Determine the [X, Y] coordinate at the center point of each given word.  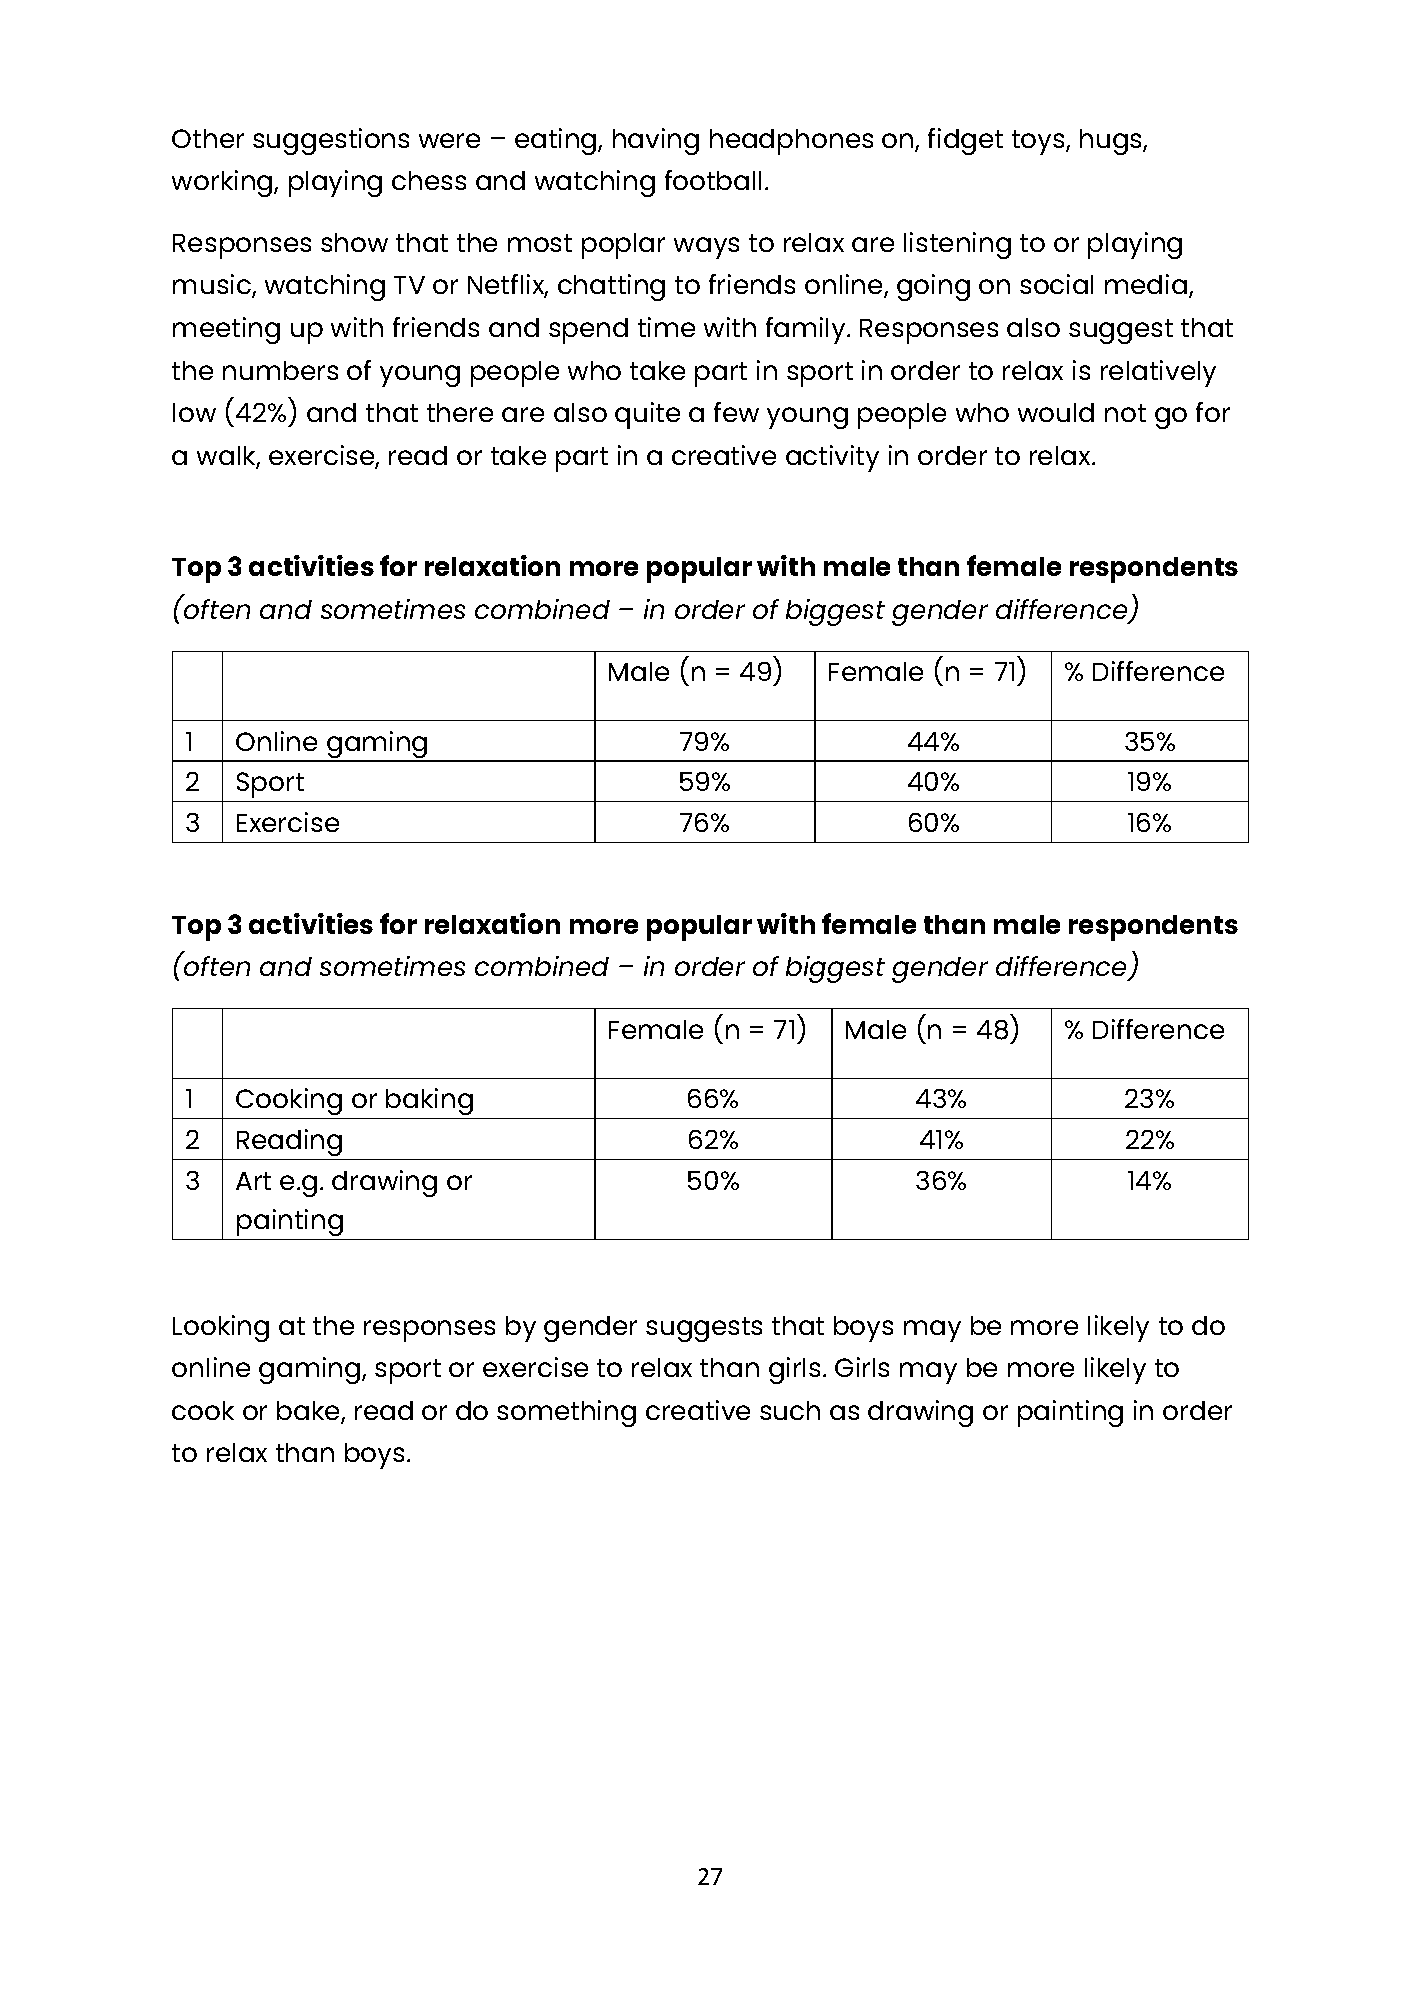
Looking [221, 1328]
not [1125, 413]
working [223, 183]
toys [1039, 142]
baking [429, 1101]
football [713, 180]
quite [647, 415]
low [194, 412]
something [566, 1413]
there [460, 412]
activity [832, 458]
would [1056, 412]
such [790, 1410]
